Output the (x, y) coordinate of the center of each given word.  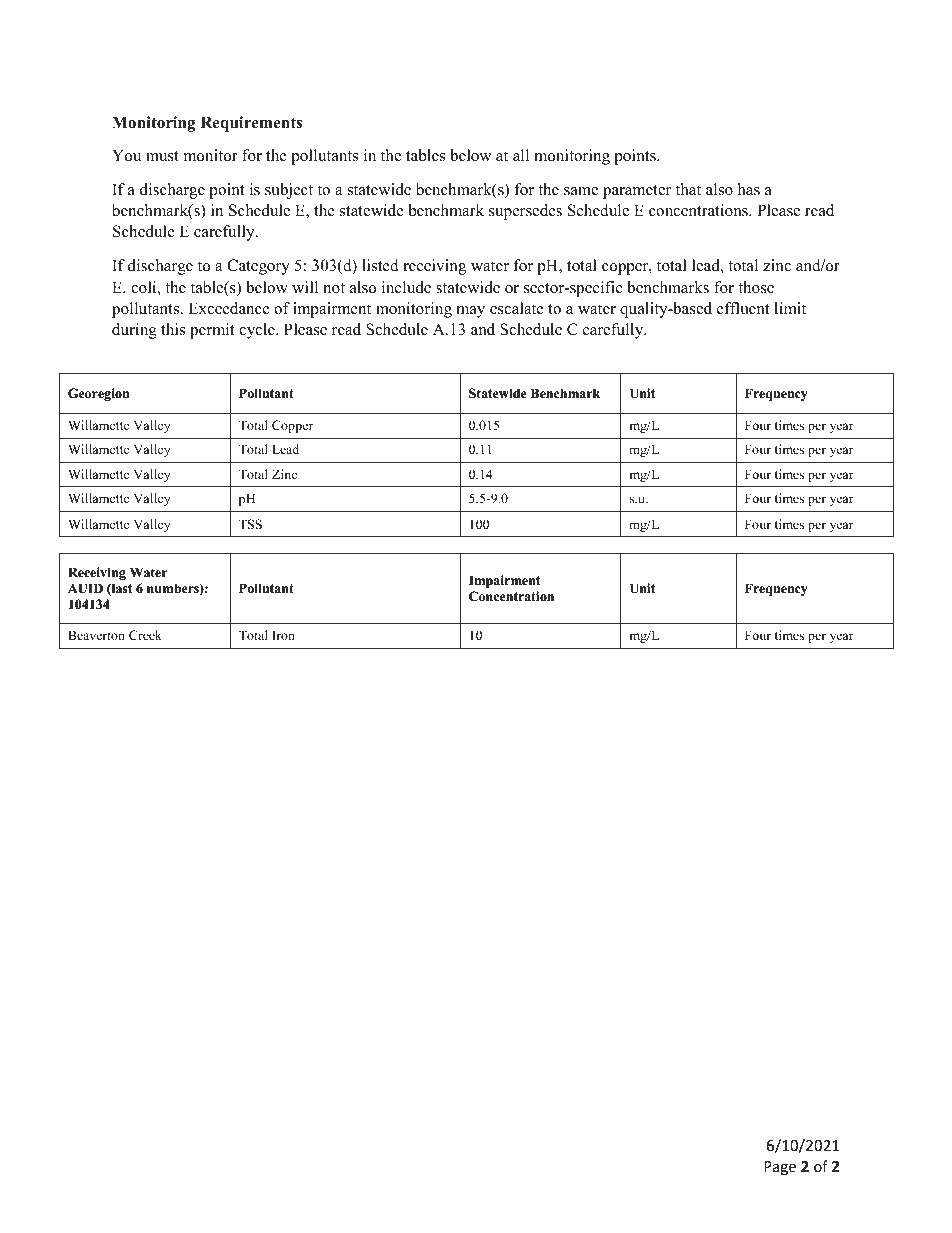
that (688, 189)
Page (780, 1168)
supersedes (525, 212)
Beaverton (96, 635)
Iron (283, 635)
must (162, 156)
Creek (145, 635)
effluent (743, 308)
